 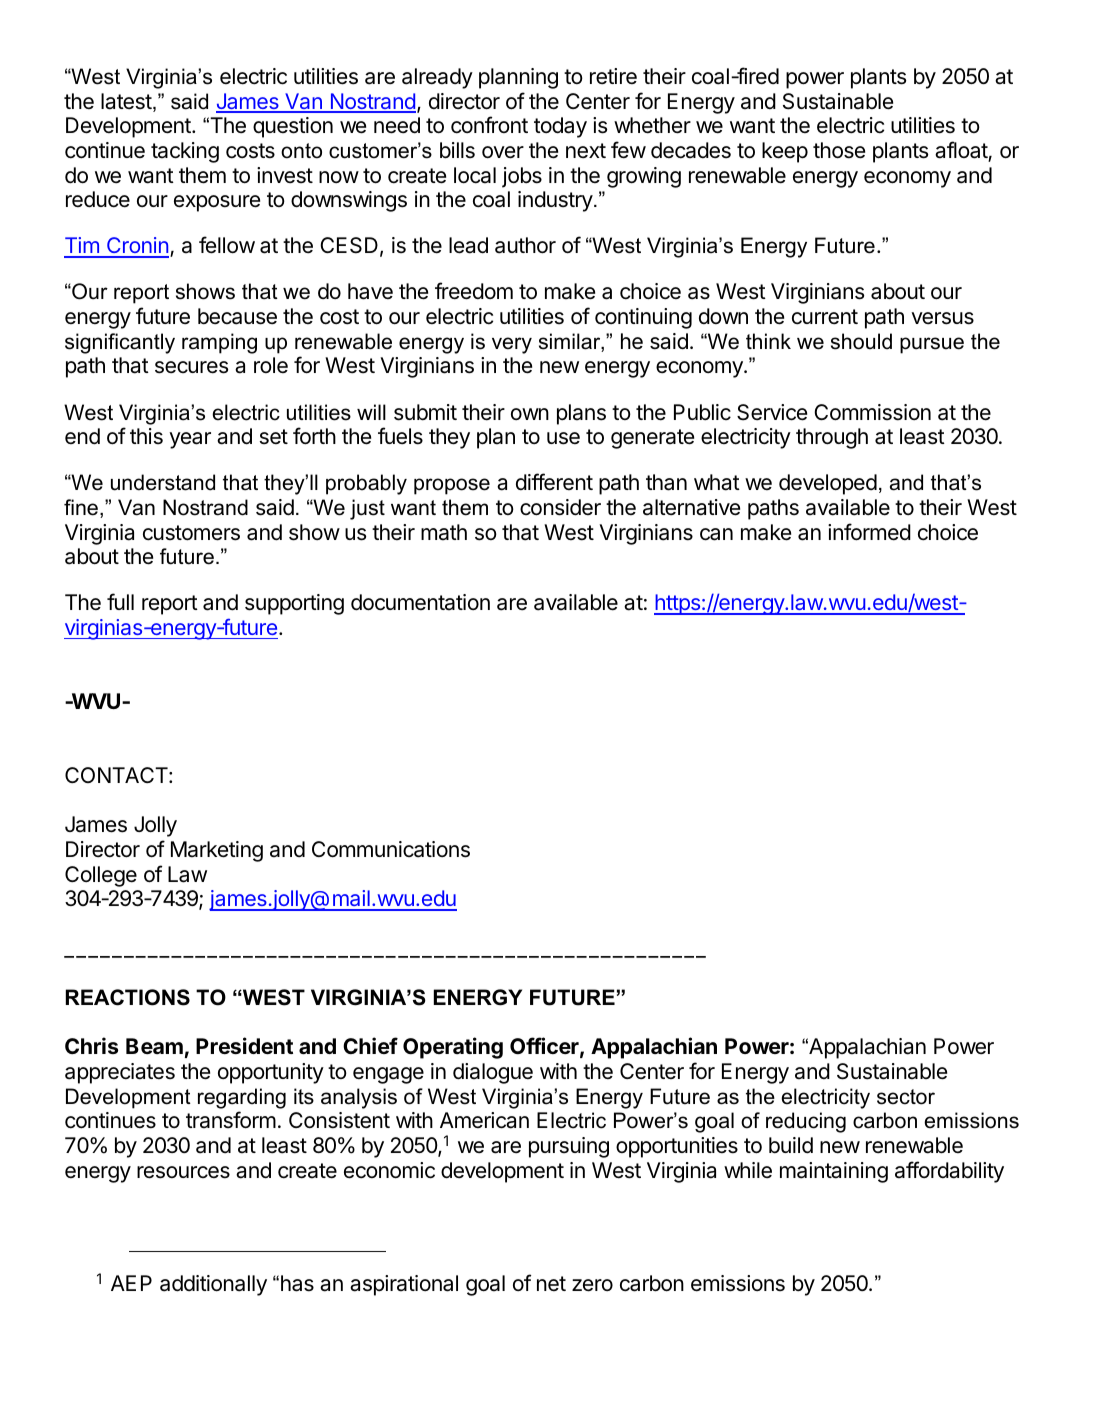 I want to click on full, so click(x=120, y=601).
